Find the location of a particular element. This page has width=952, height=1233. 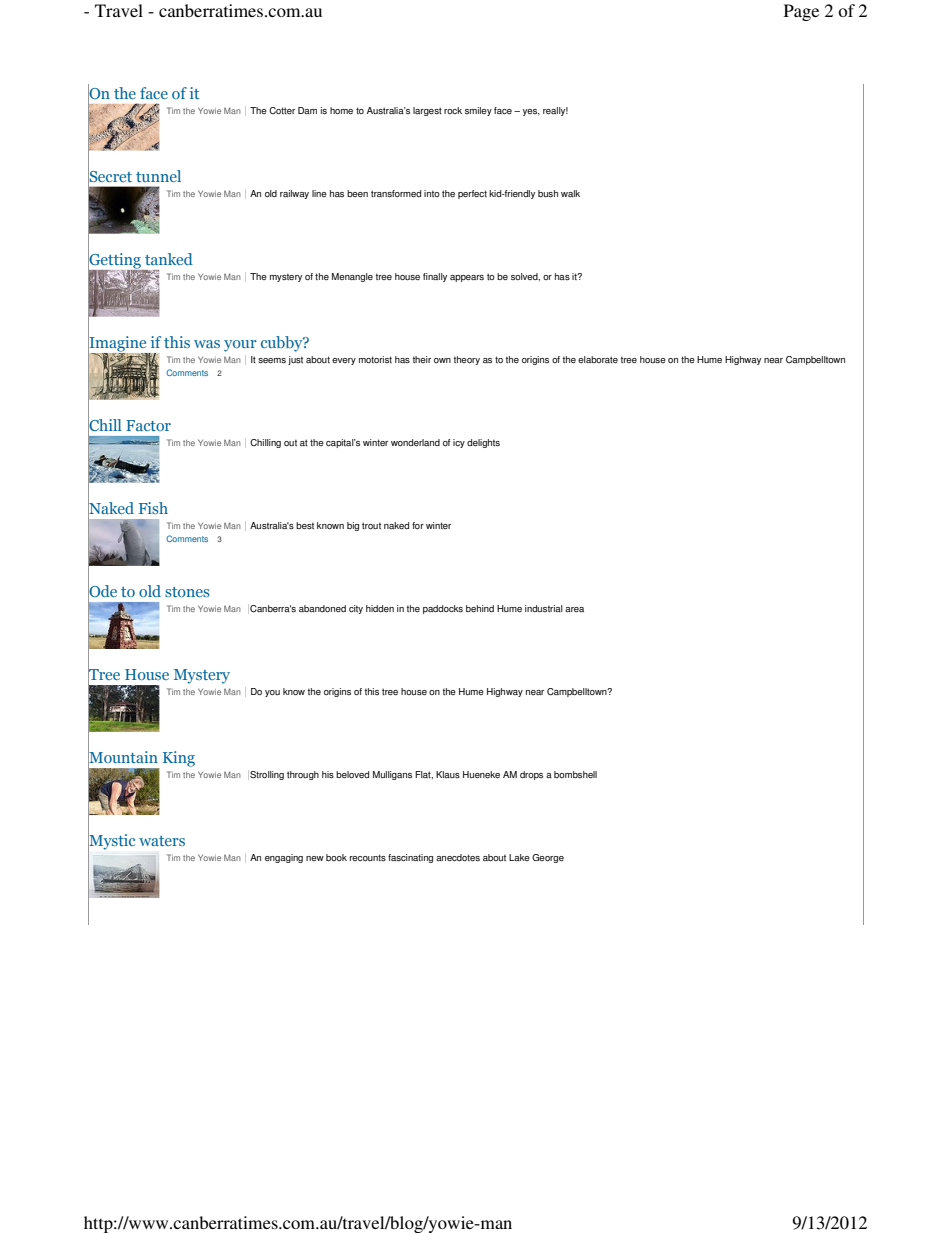

Cotter is located at coordinates (282, 110).
